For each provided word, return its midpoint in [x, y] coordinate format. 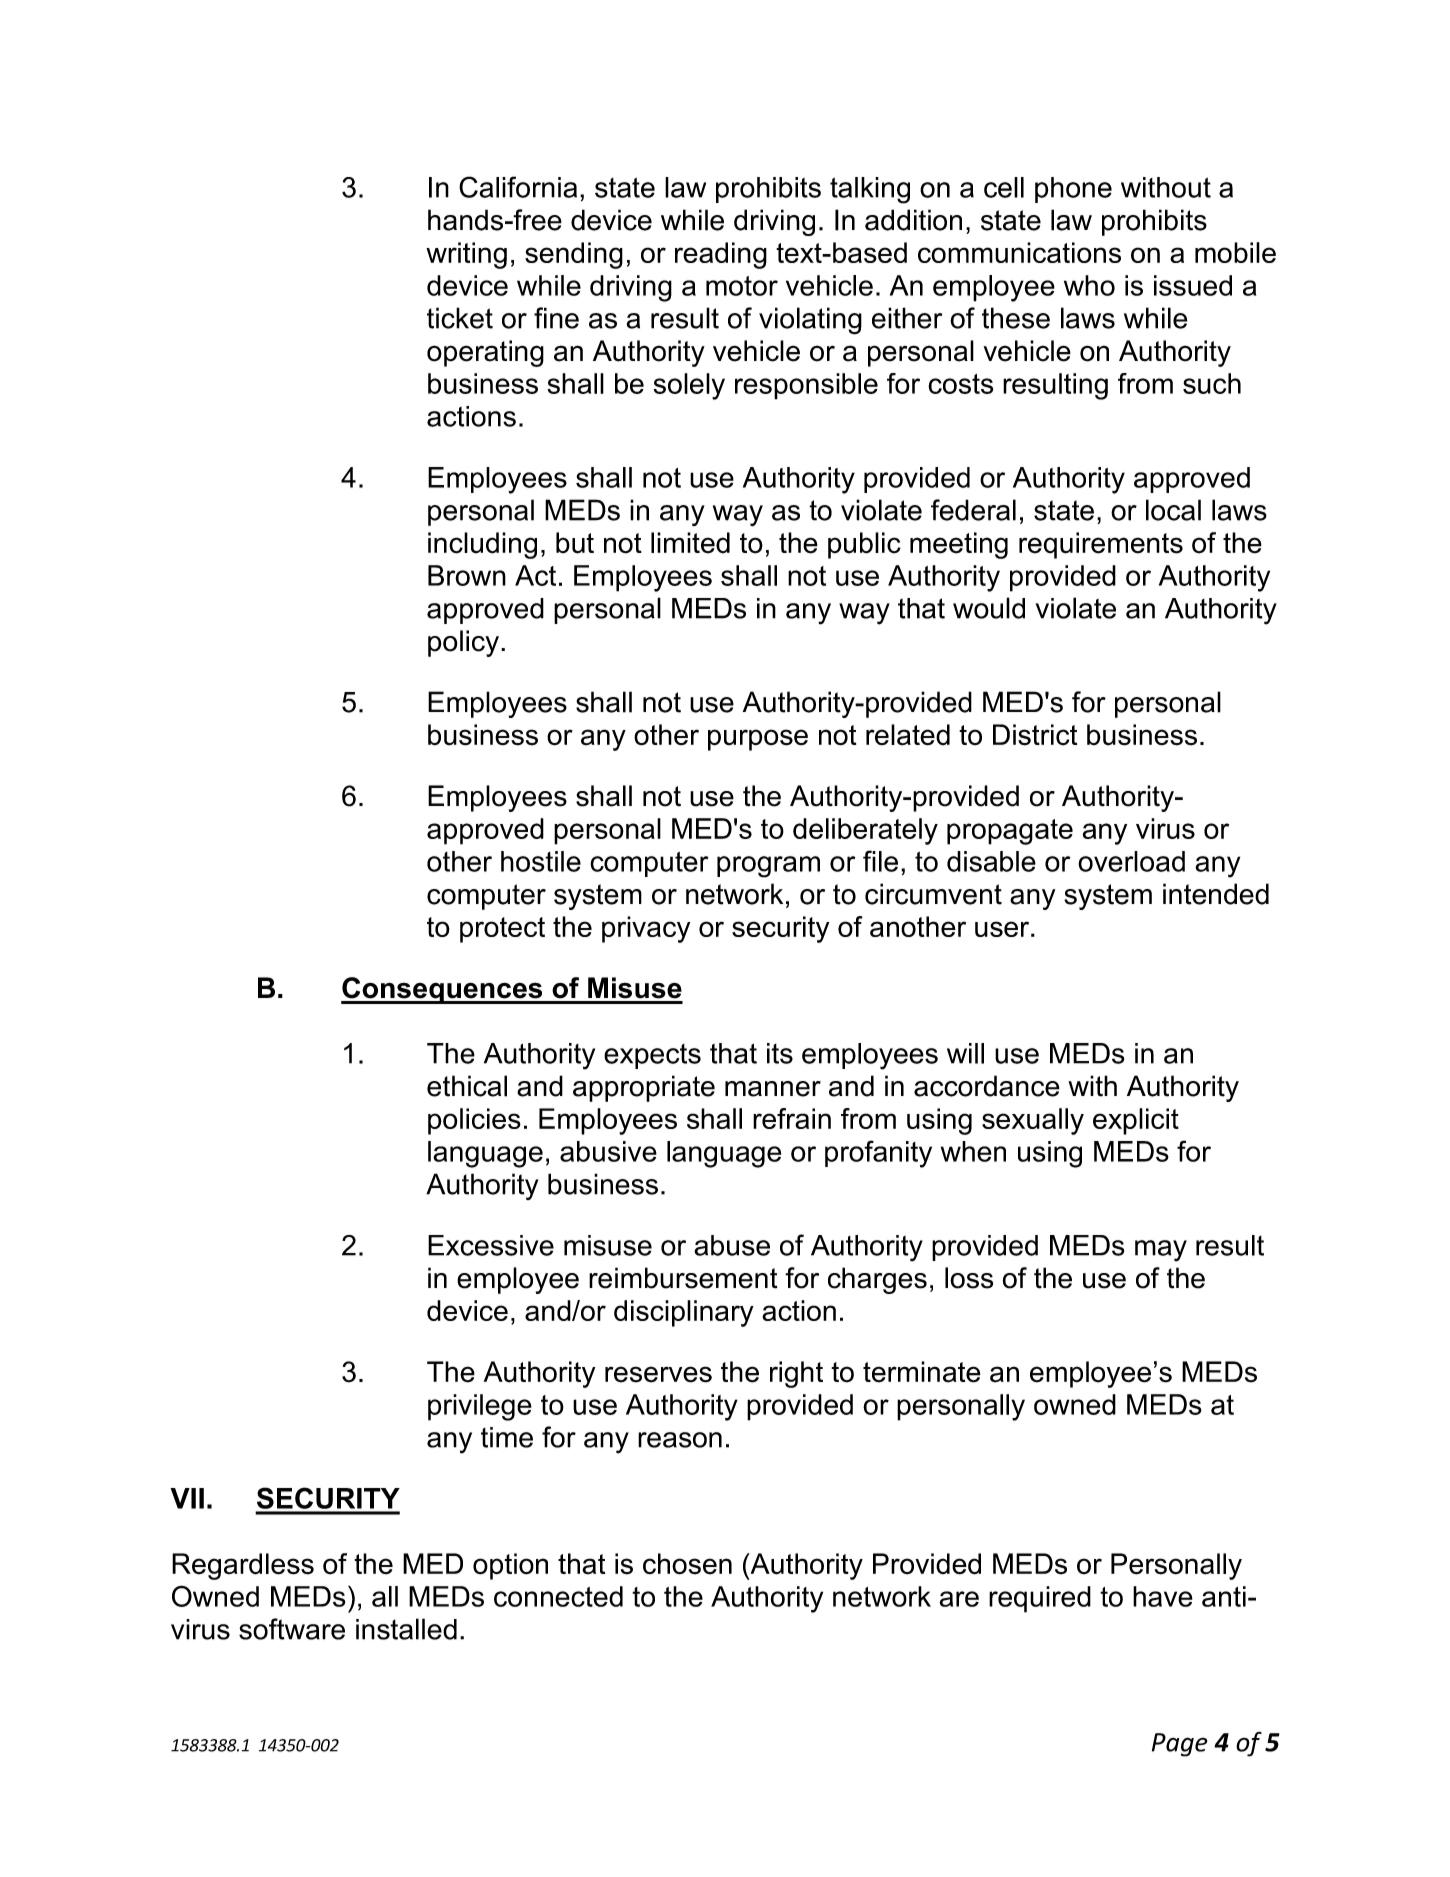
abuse [732, 1245]
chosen [687, 1564]
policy [463, 643]
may [1161, 1251]
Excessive [491, 1245]
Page [1179, 1745]
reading [721, 255]
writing [466, 255]
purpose [758, 740]
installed [406, 1629]
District [1035, 735]
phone [1073, 190]
